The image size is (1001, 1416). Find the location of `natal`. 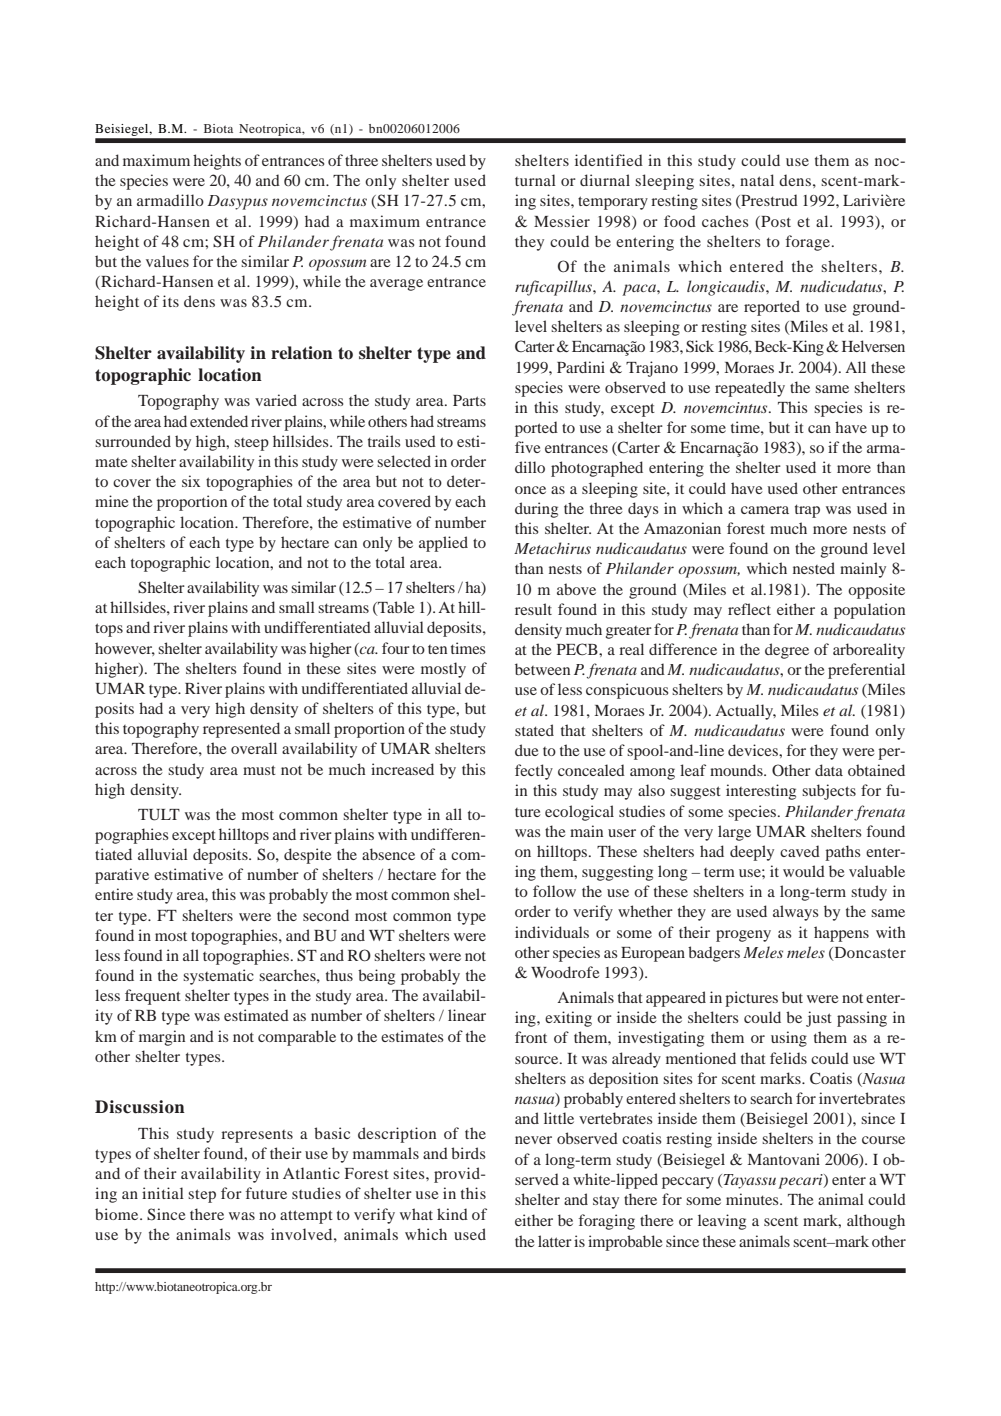

natal is located at coordinates (757, 180).
